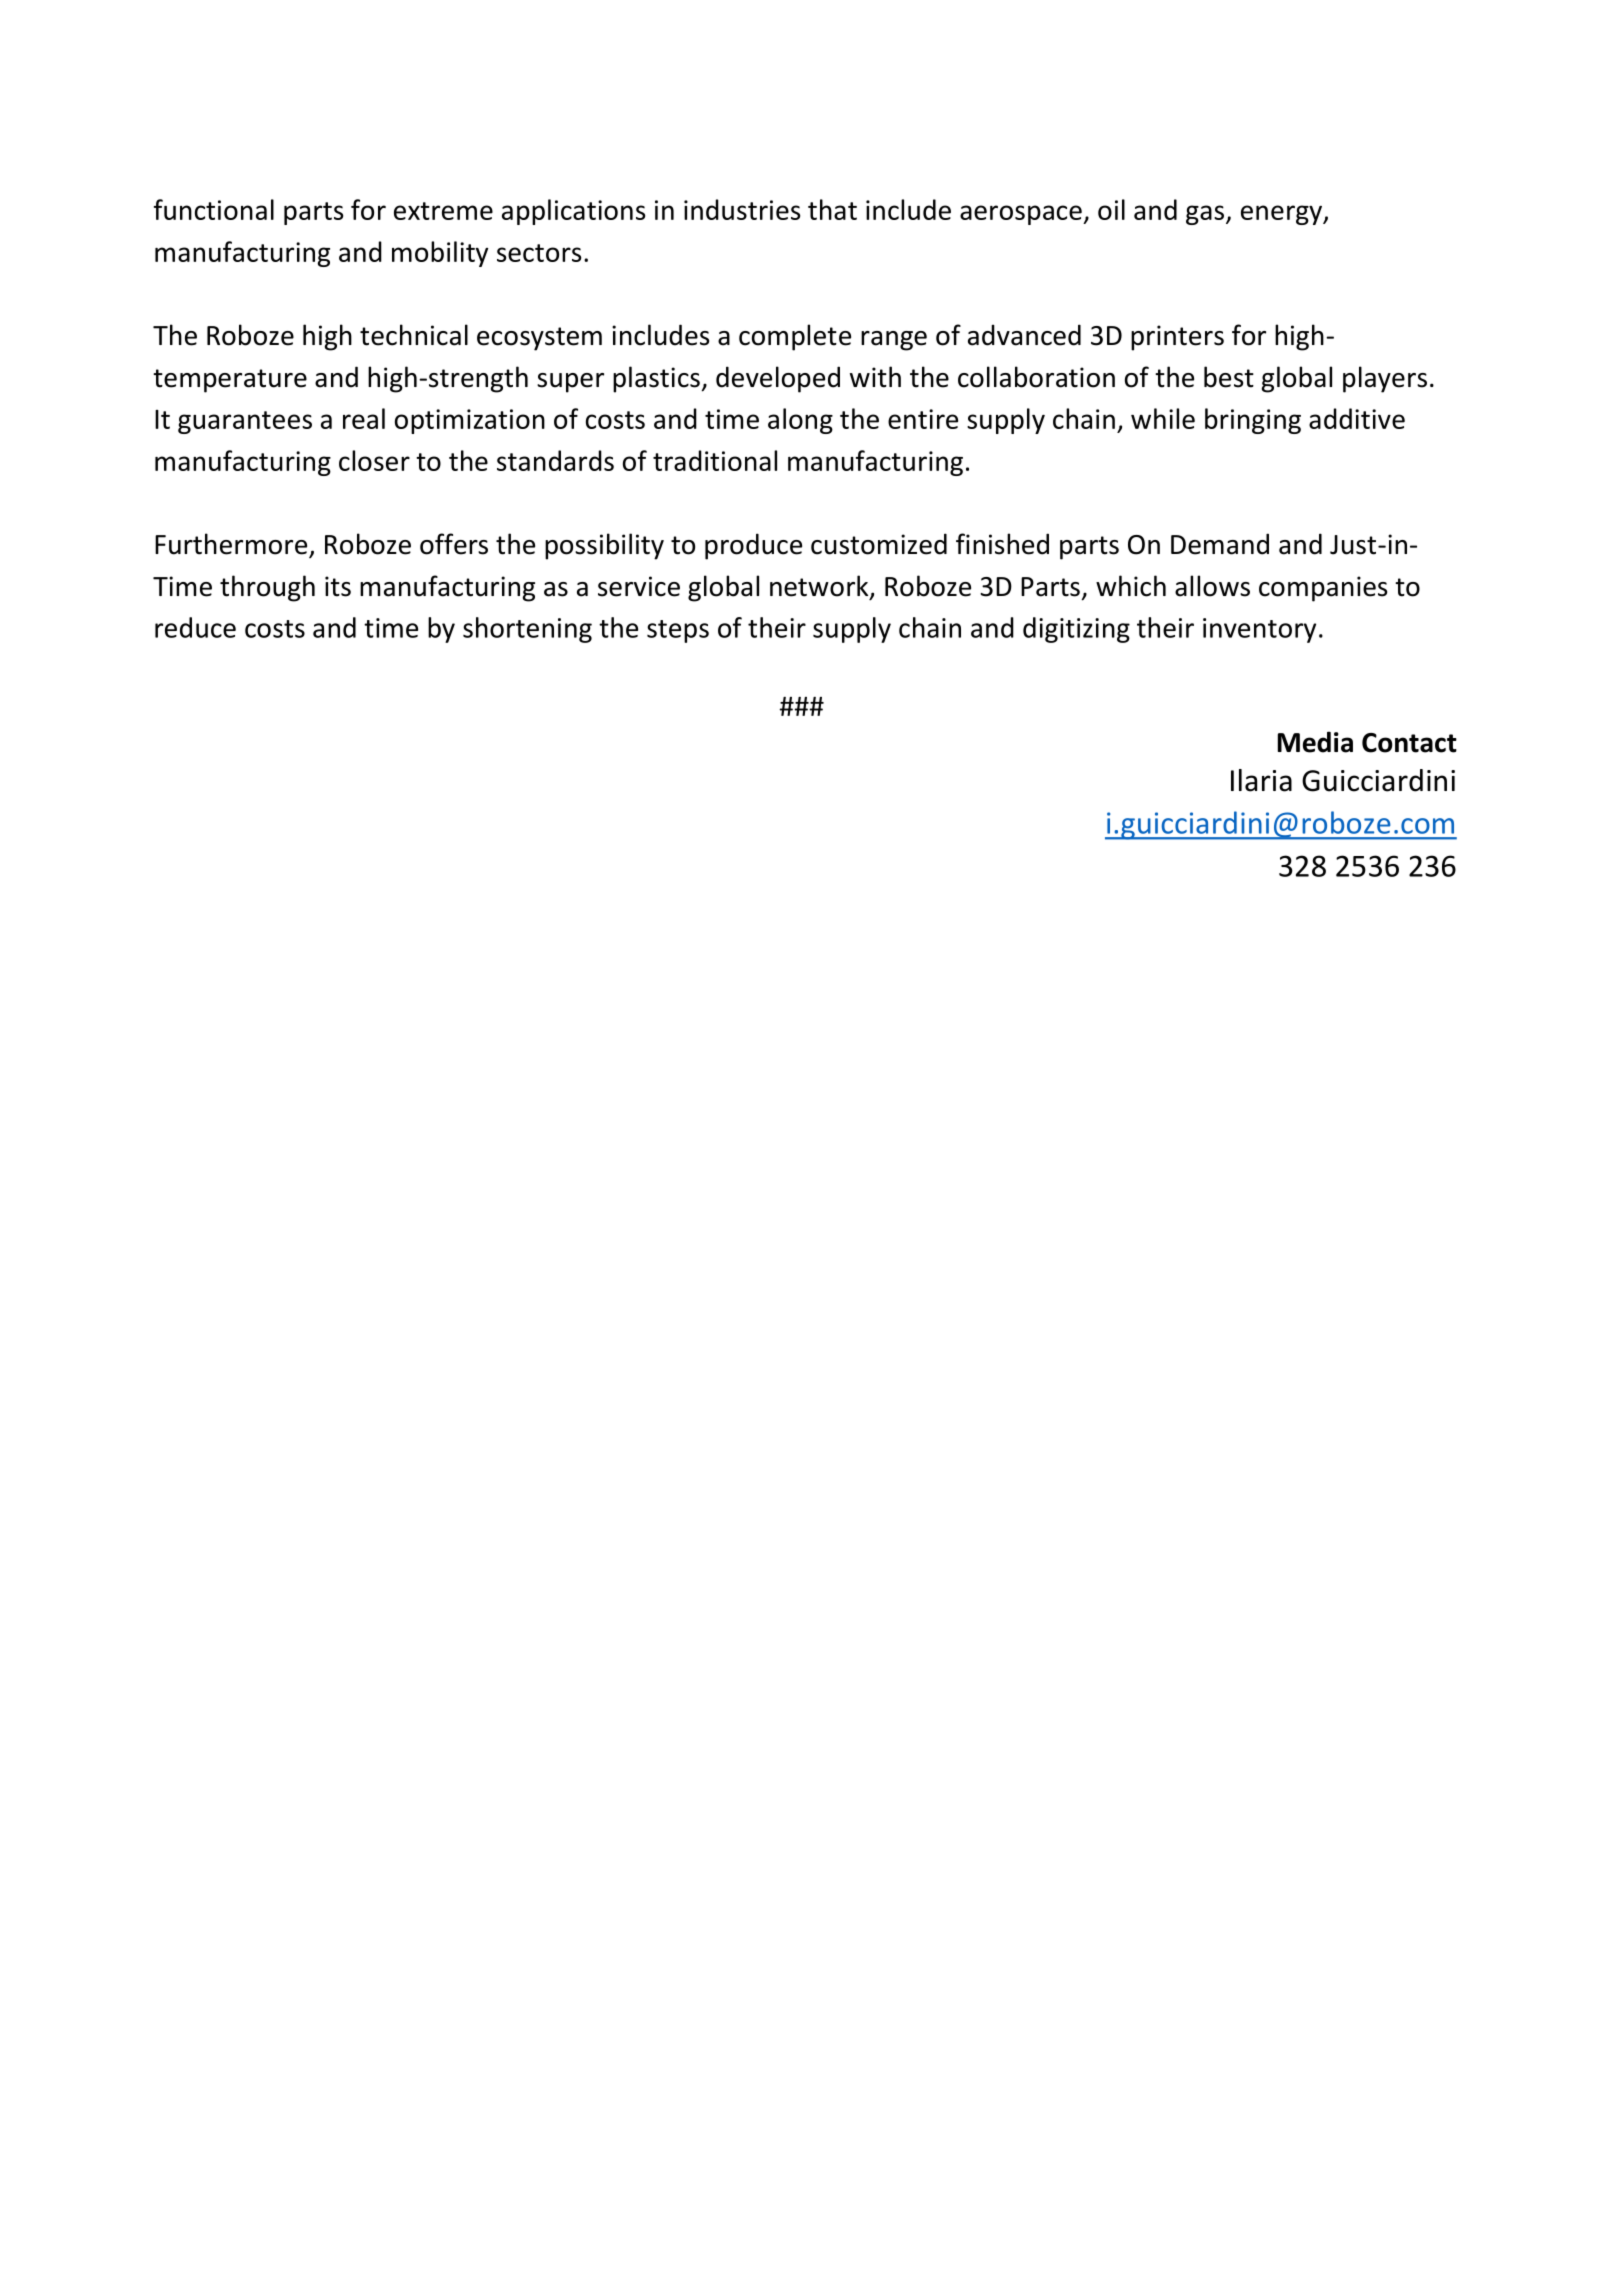 The height and width of the document is (2277, 1610). What do you see at coordinates (778, 379) in the document?
I see `developed` at bounding box center [778, 379].
